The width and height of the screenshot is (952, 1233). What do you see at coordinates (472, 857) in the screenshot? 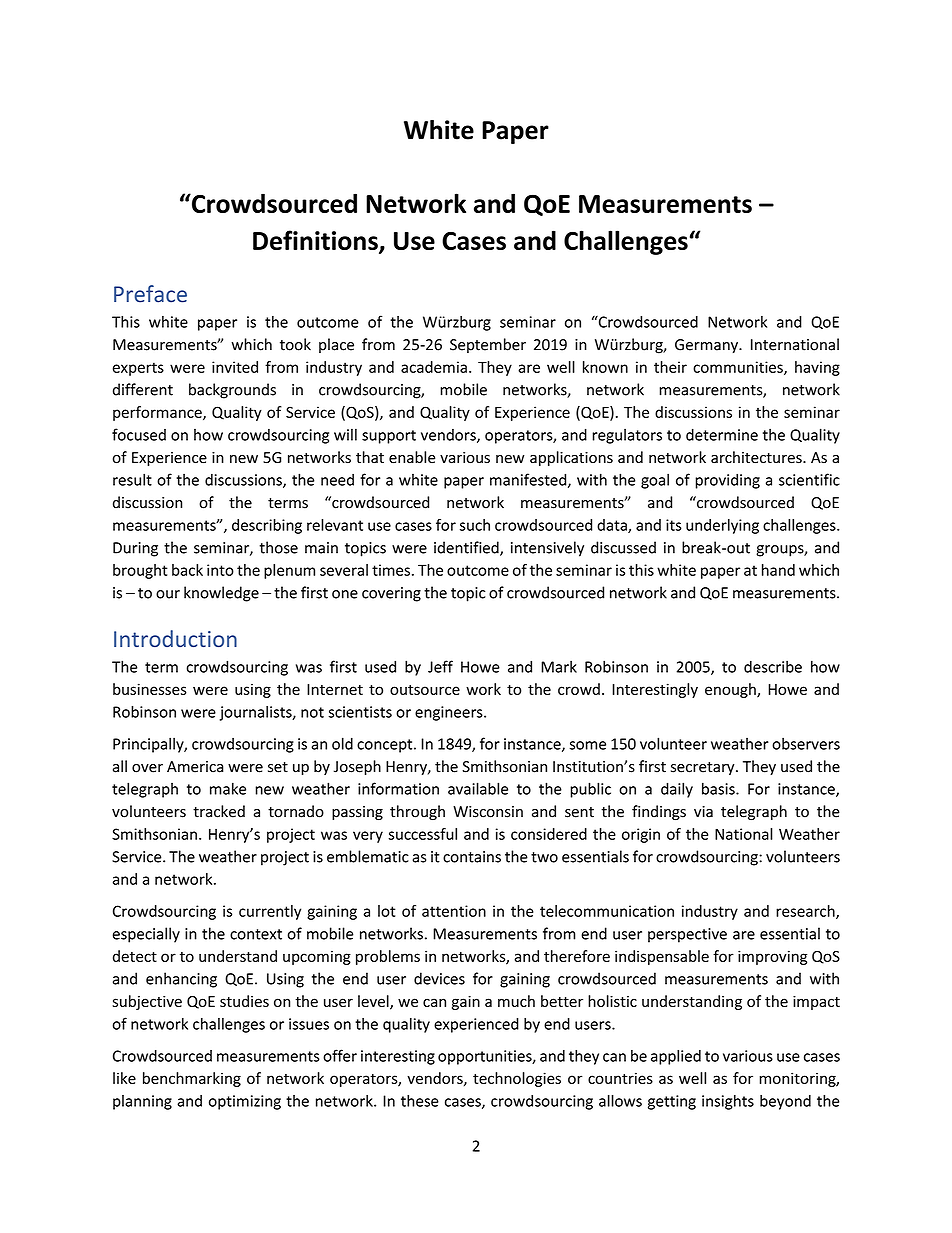
I see `contains` at bounding box center [472, 857].
